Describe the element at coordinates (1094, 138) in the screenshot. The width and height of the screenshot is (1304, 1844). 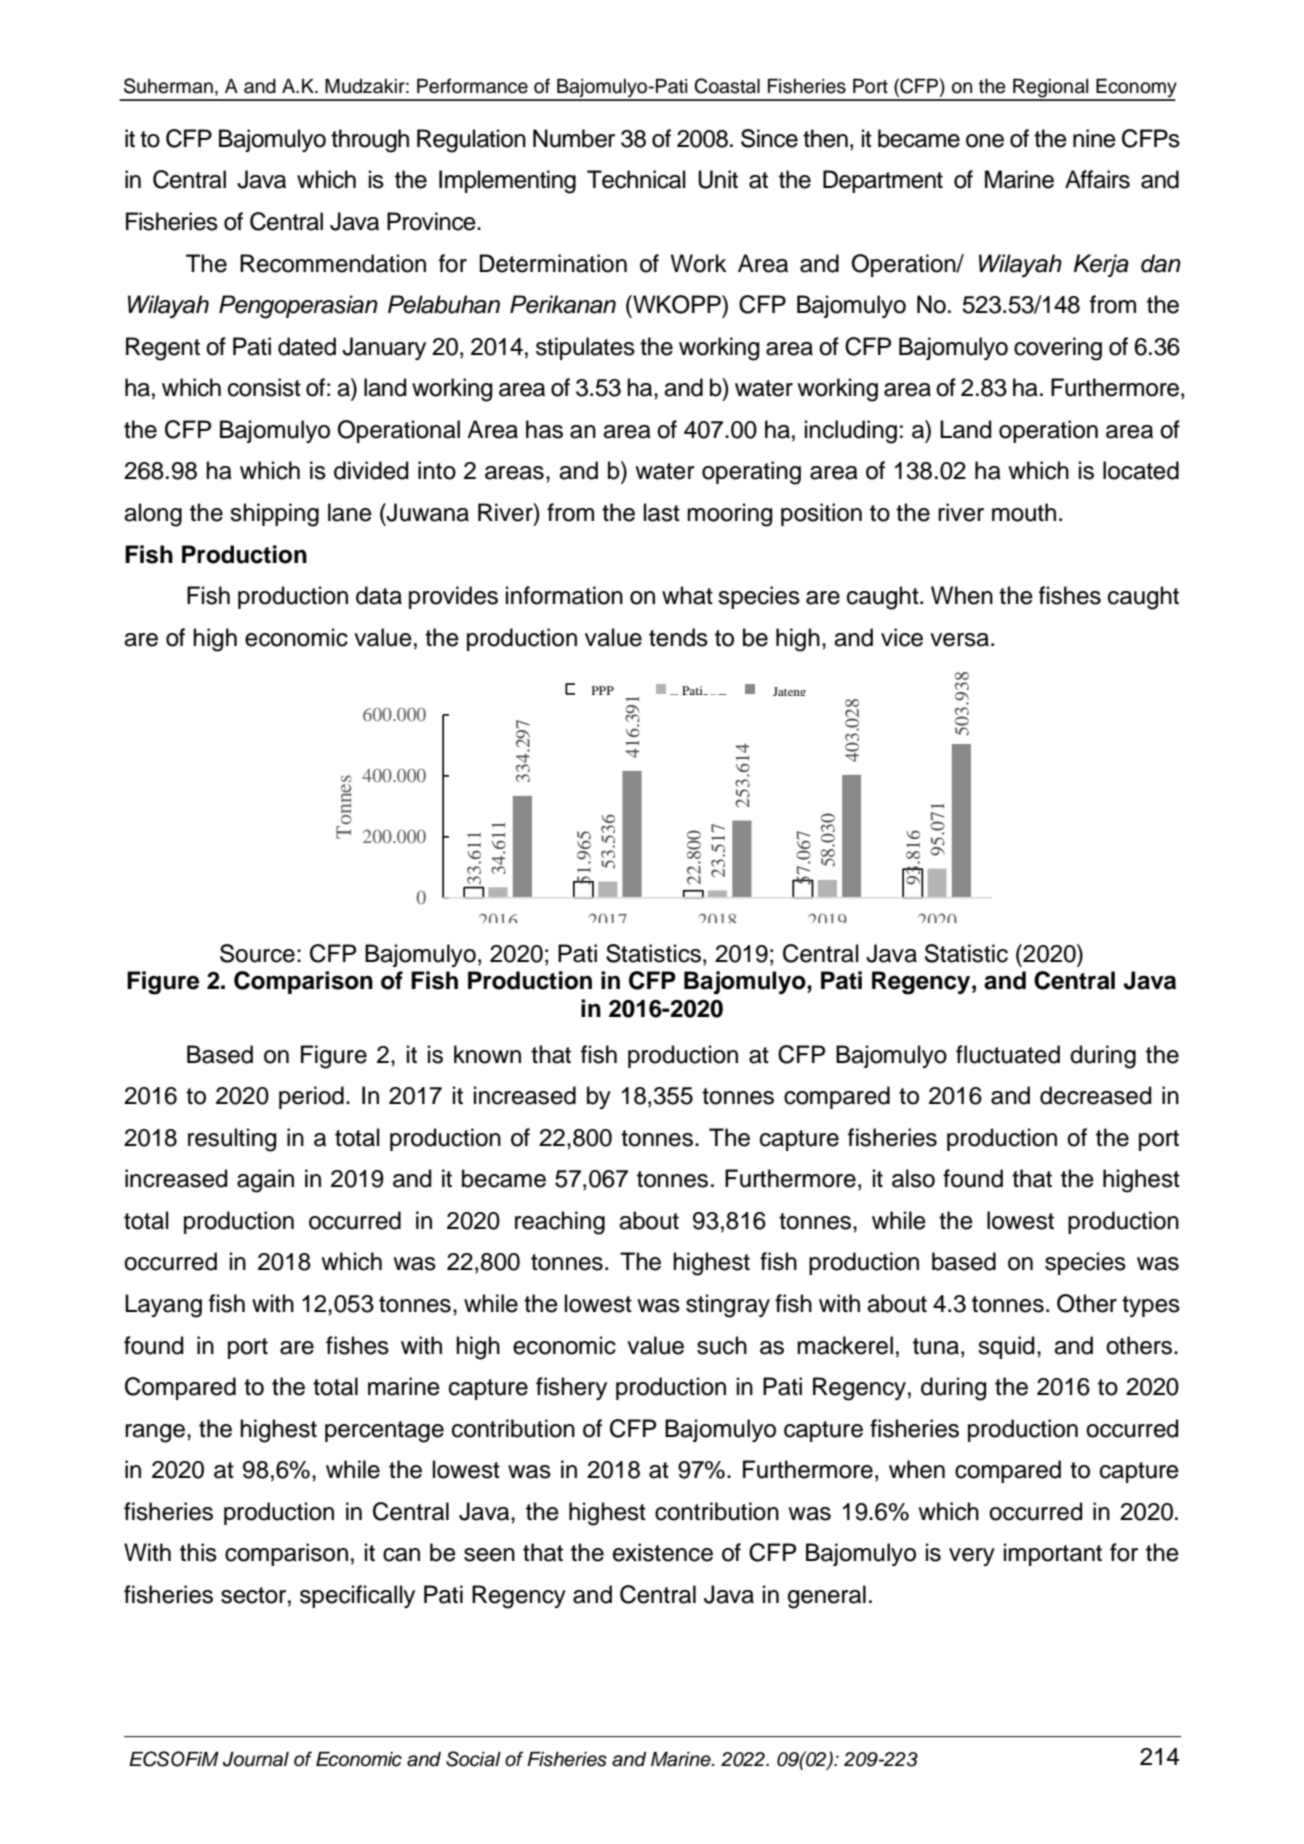
I see `nine` at that location.
